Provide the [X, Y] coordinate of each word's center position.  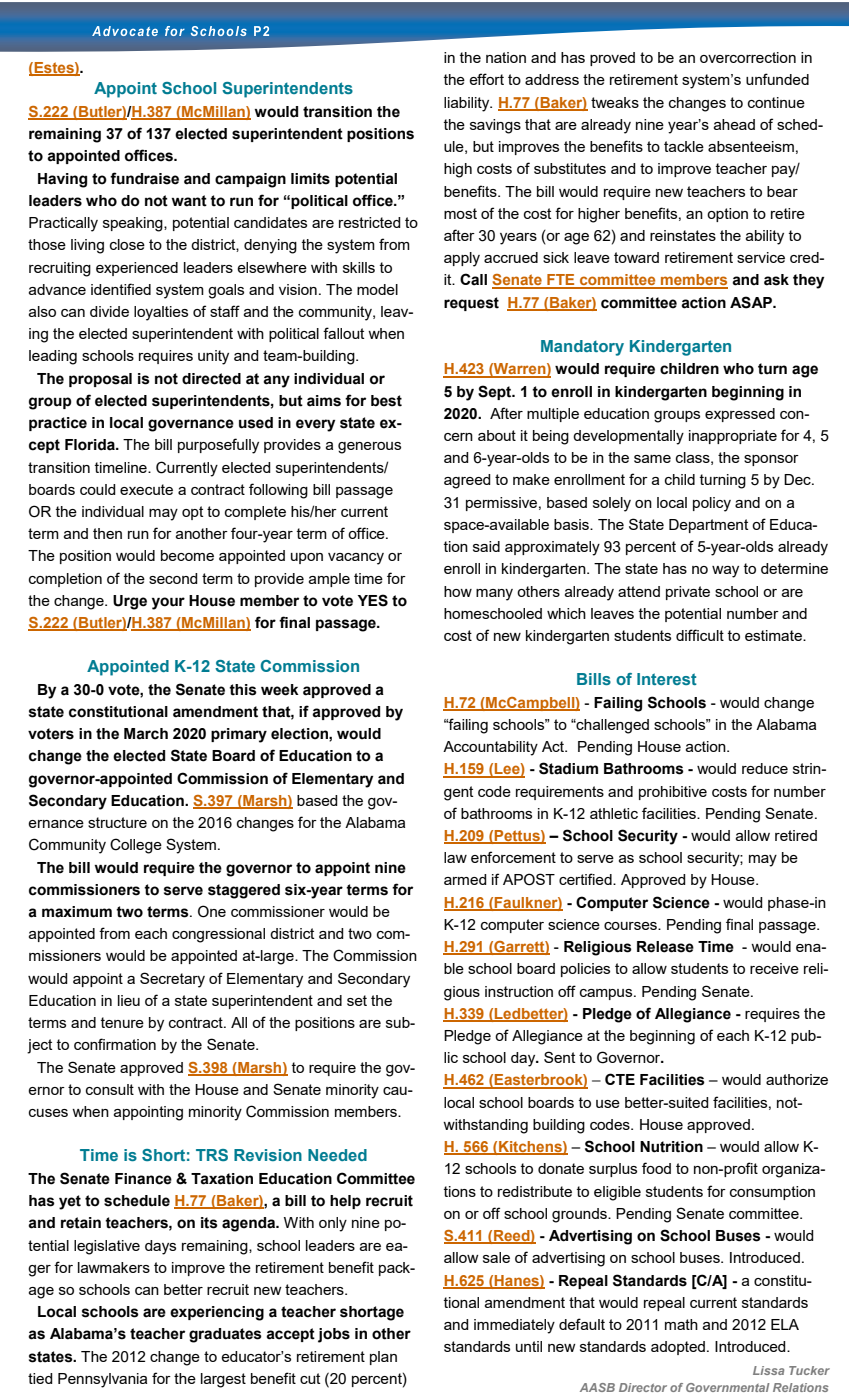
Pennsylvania [102, 1380]
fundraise [144, 178]
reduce [765, 768]
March [146, 734]
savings [495, 126]
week [280, 690]
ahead [734, 124]
